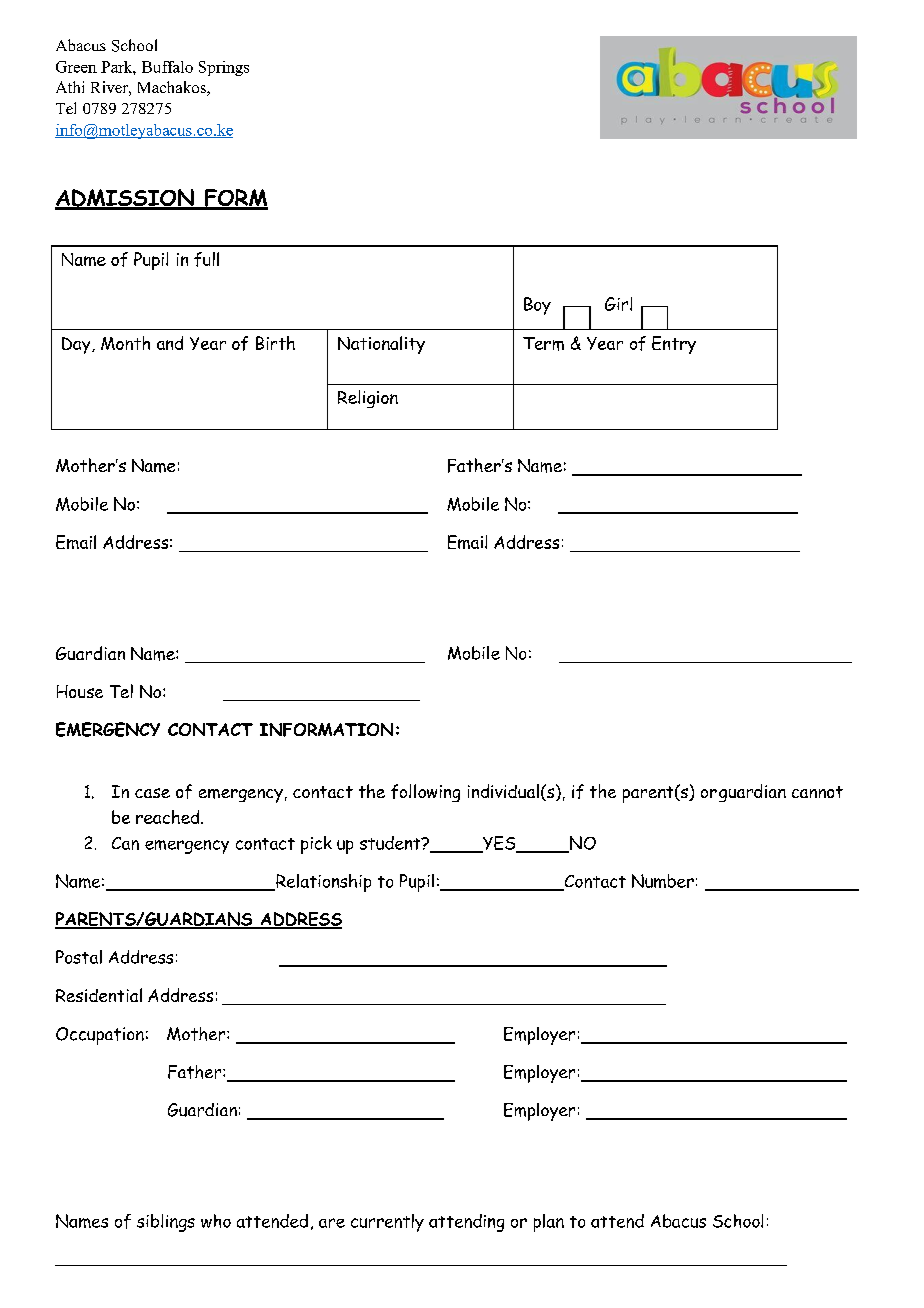 The image size is (924, 1308). I want to click on Girl, so click(618, 304).
